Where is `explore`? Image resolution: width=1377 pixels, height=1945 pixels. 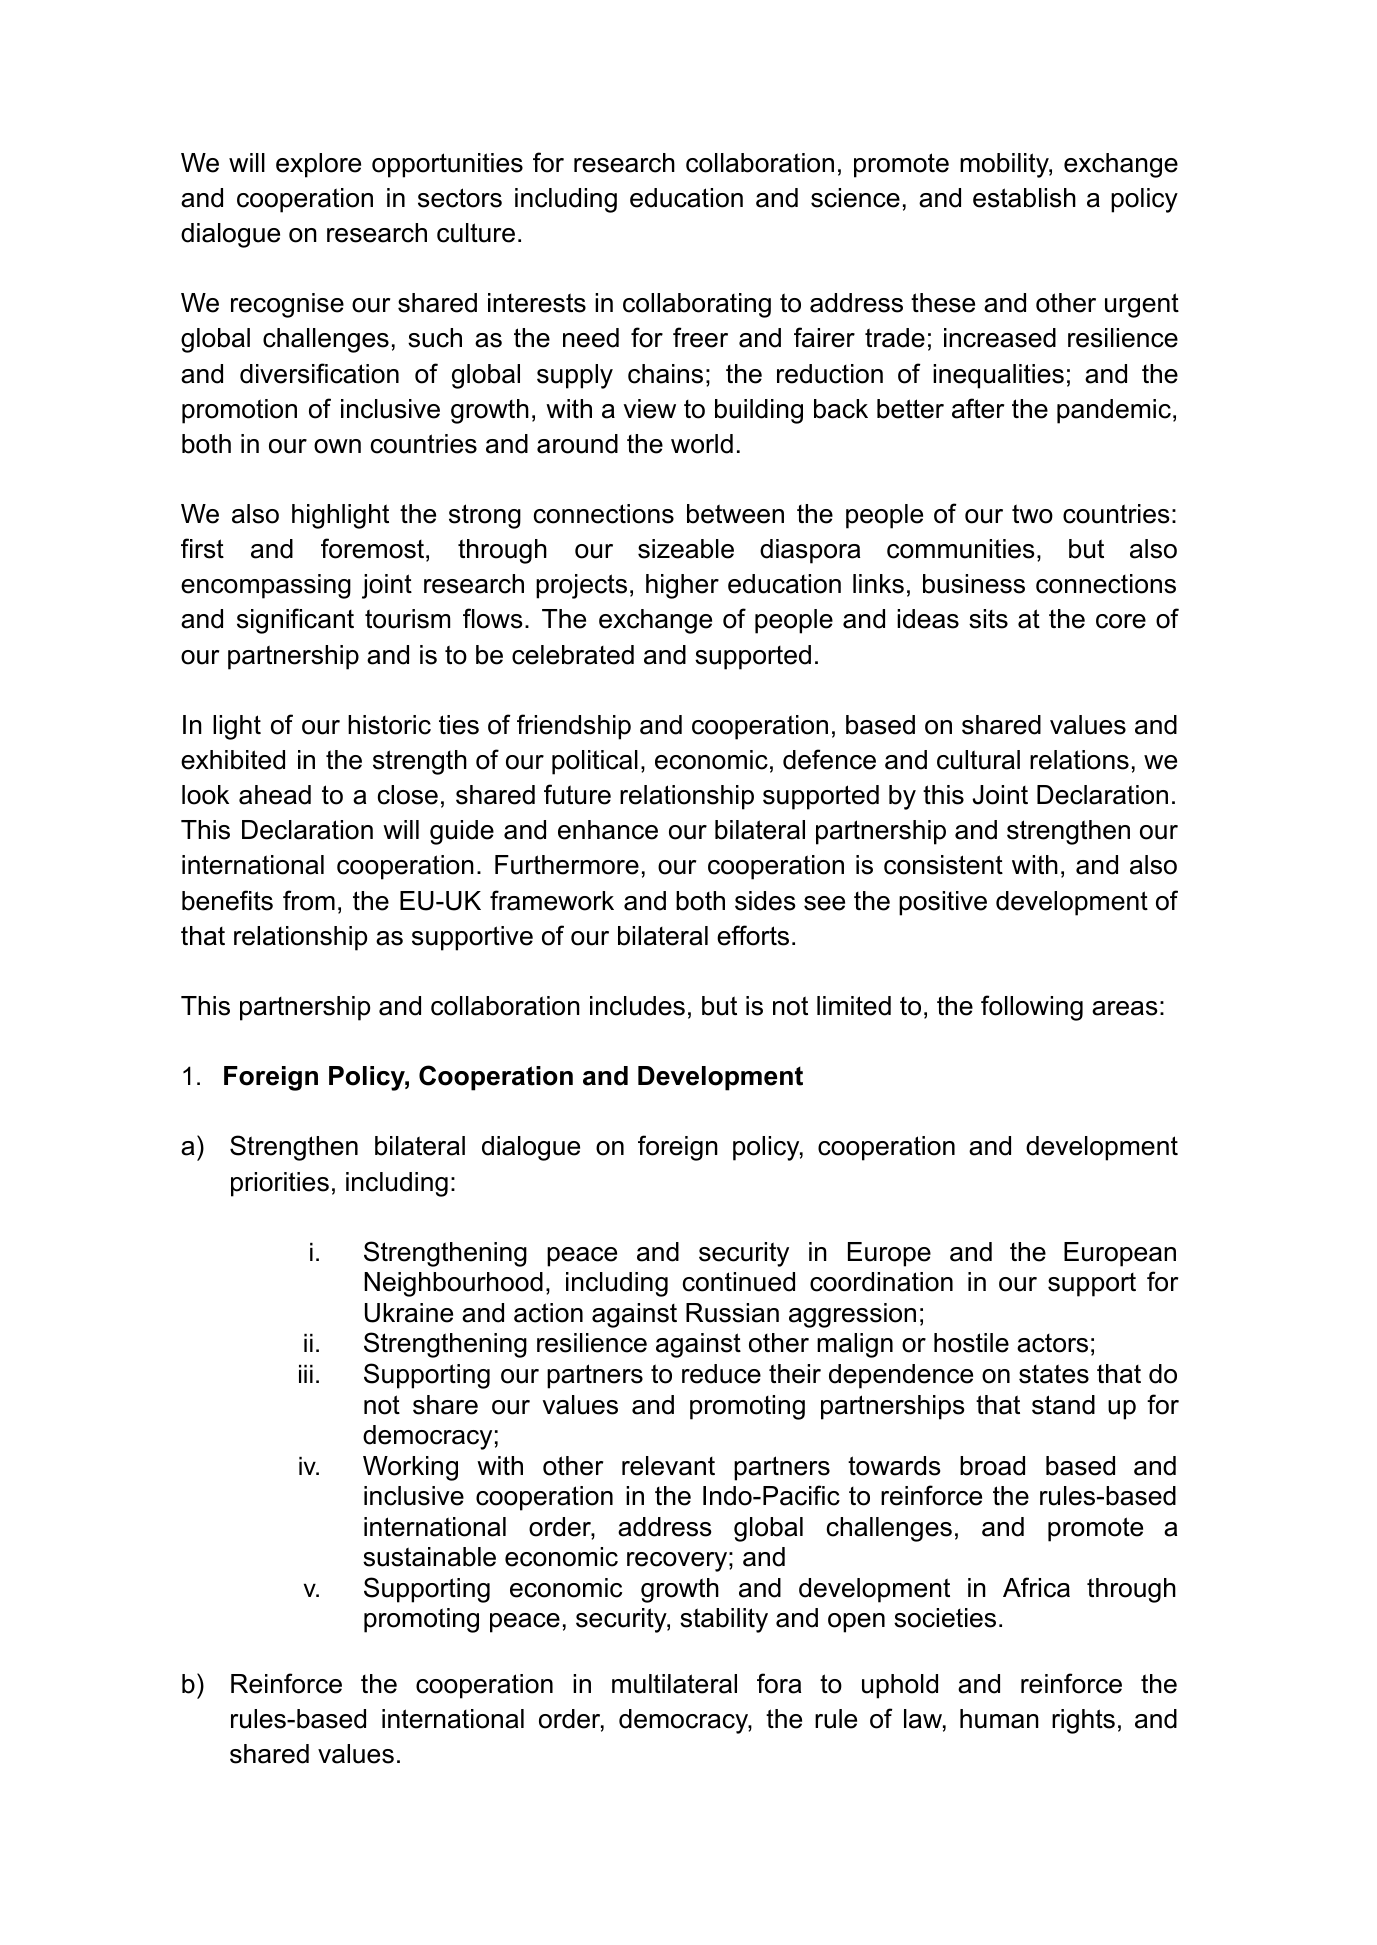
explore is located at coordinates (318, 165).
